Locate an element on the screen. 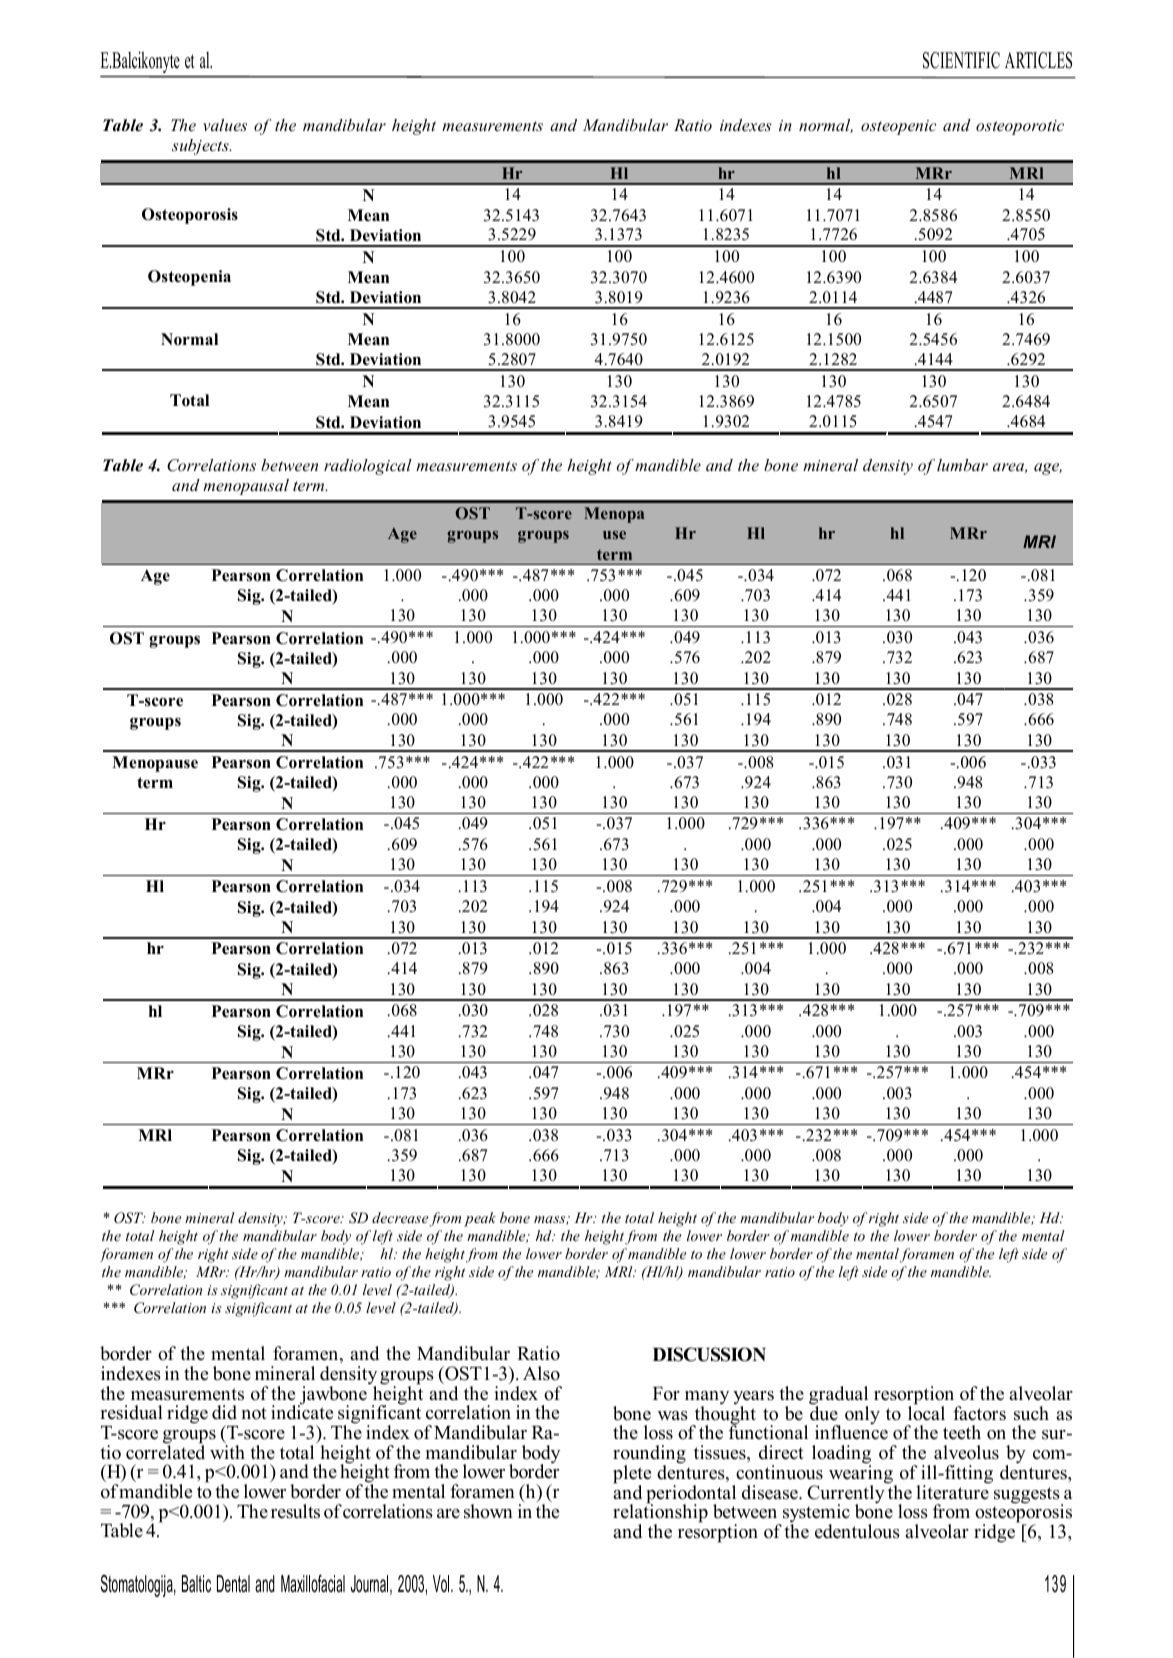  SCIENTIFIC is located at coordinates (961, 60).
